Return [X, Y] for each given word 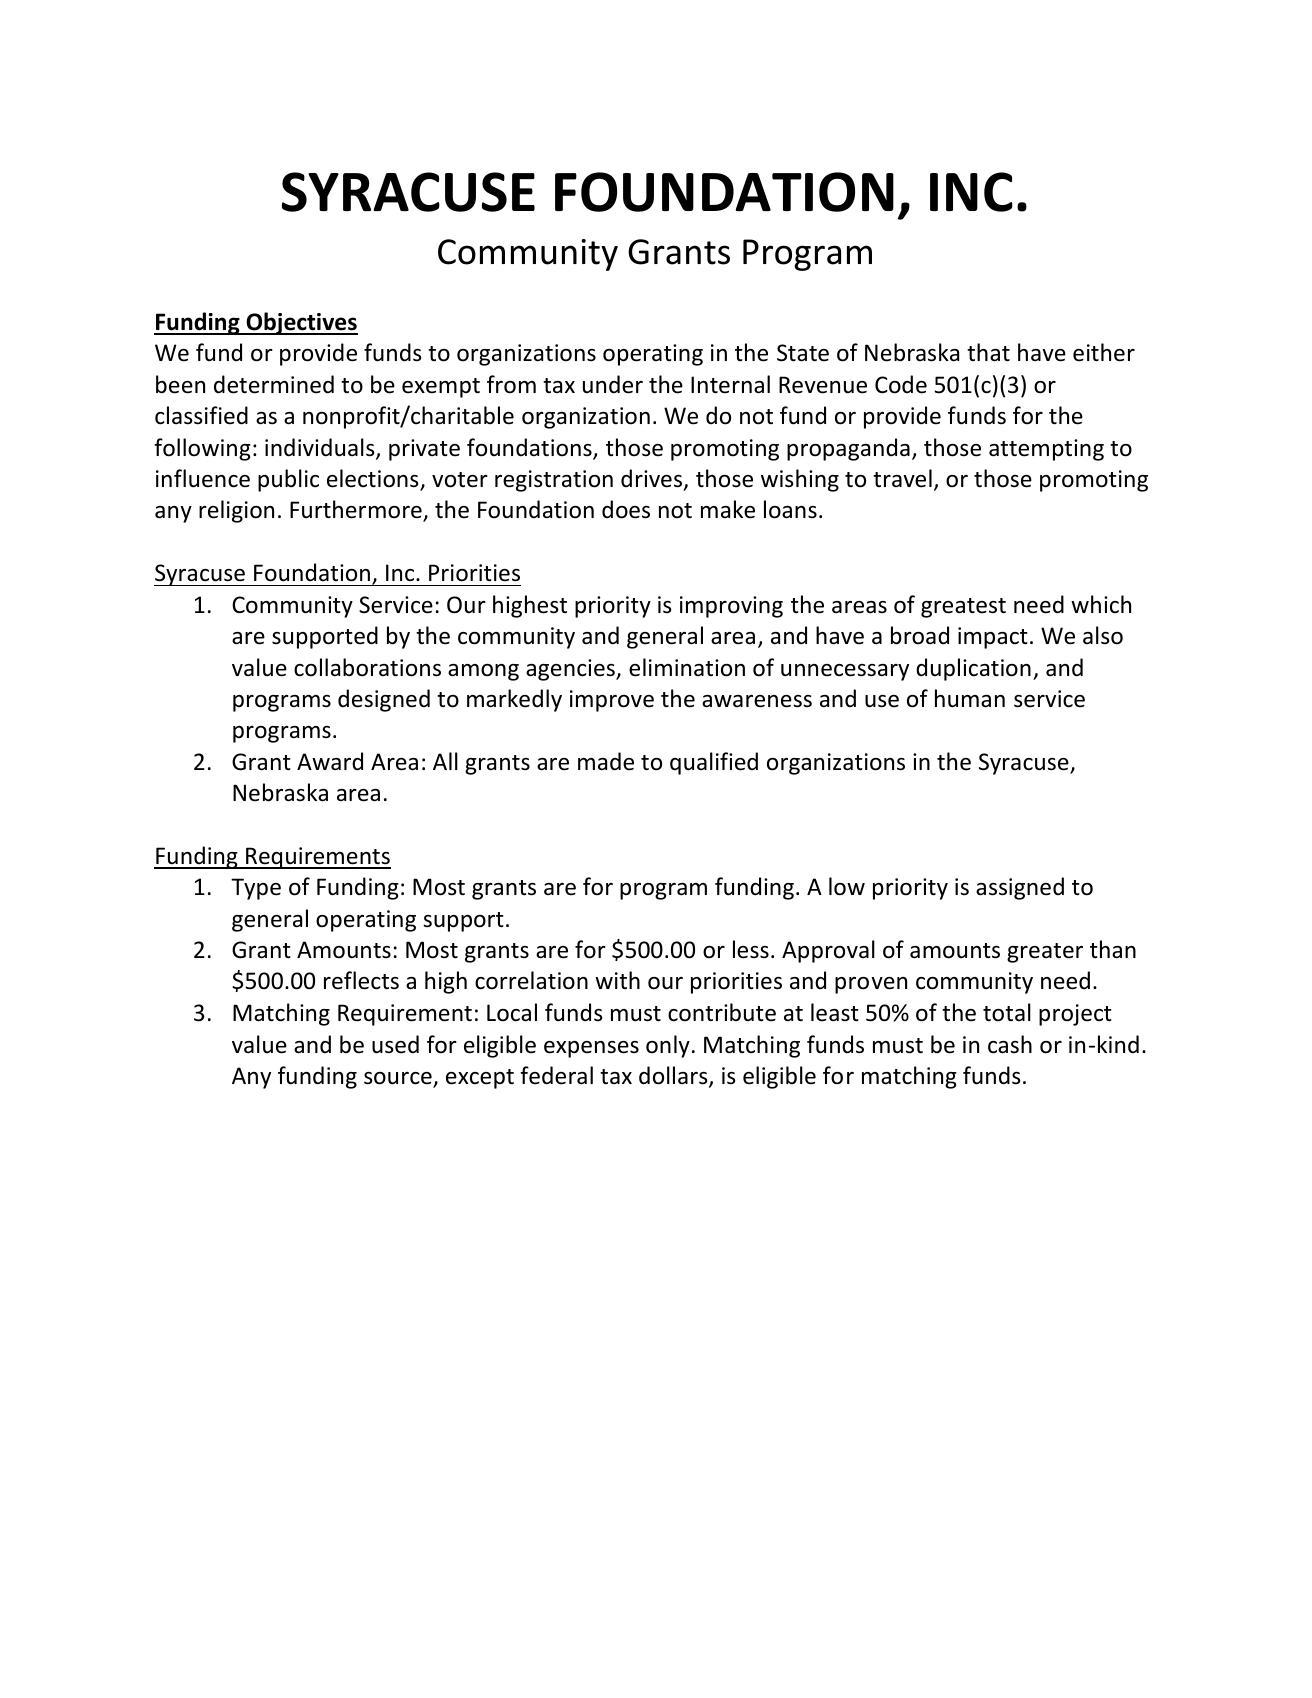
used [395, 1044]
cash [1010, 1044]
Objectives [301, 323]
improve [612, 701]
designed [384, 700]
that [988, 352]
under [613, 384]
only [668, 1046]
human [970, 698]
